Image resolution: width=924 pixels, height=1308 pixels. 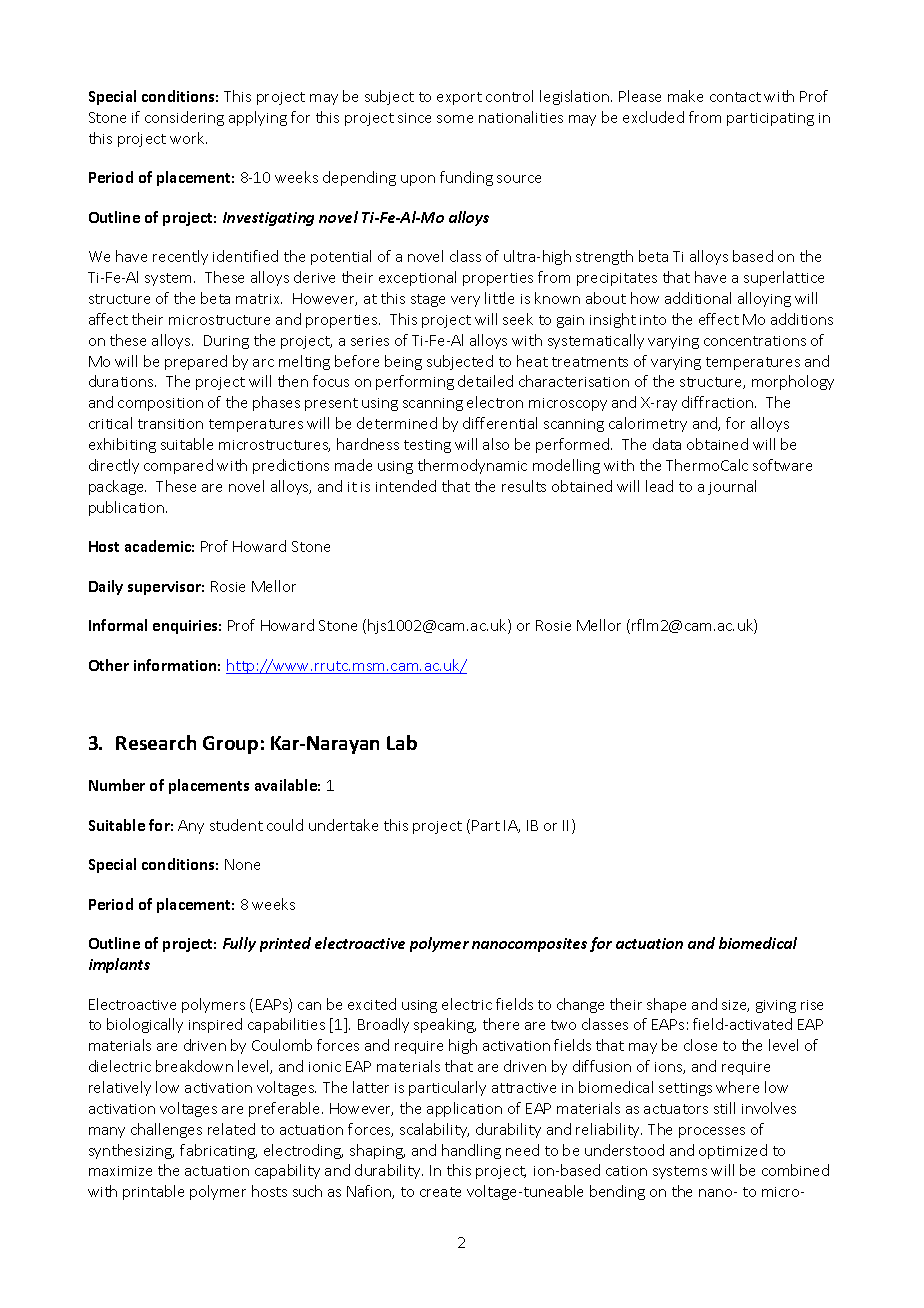 What do you see at coordinates (406, 486) in the page?
I see `intended` at bounding box center [406, 486].
